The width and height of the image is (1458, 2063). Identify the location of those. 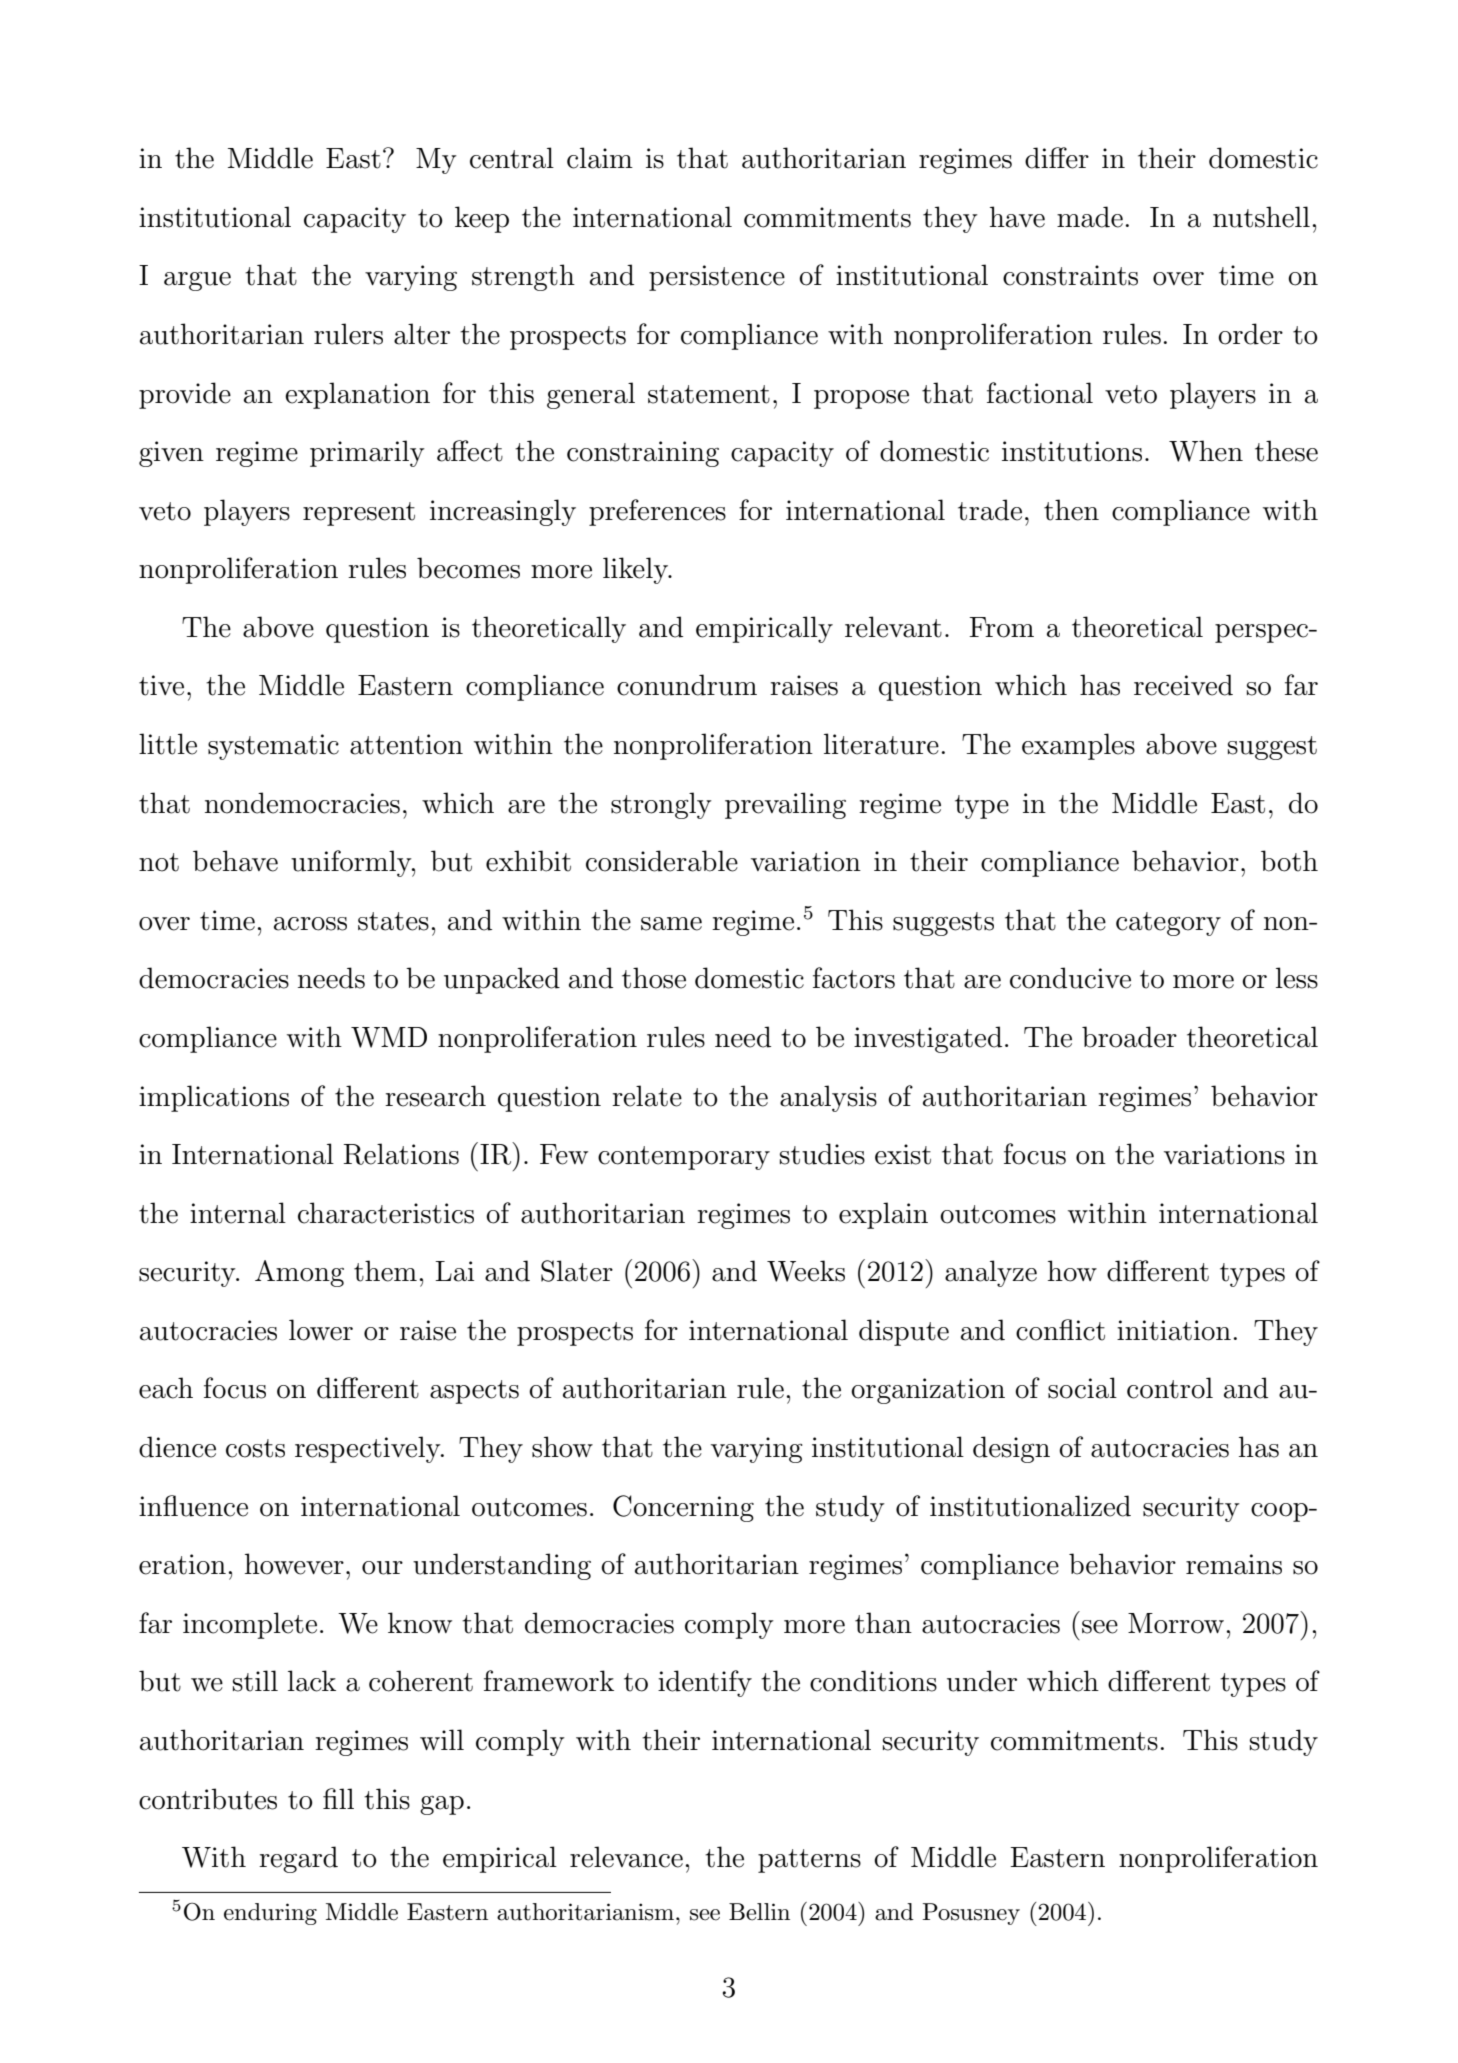
(654, 978).
